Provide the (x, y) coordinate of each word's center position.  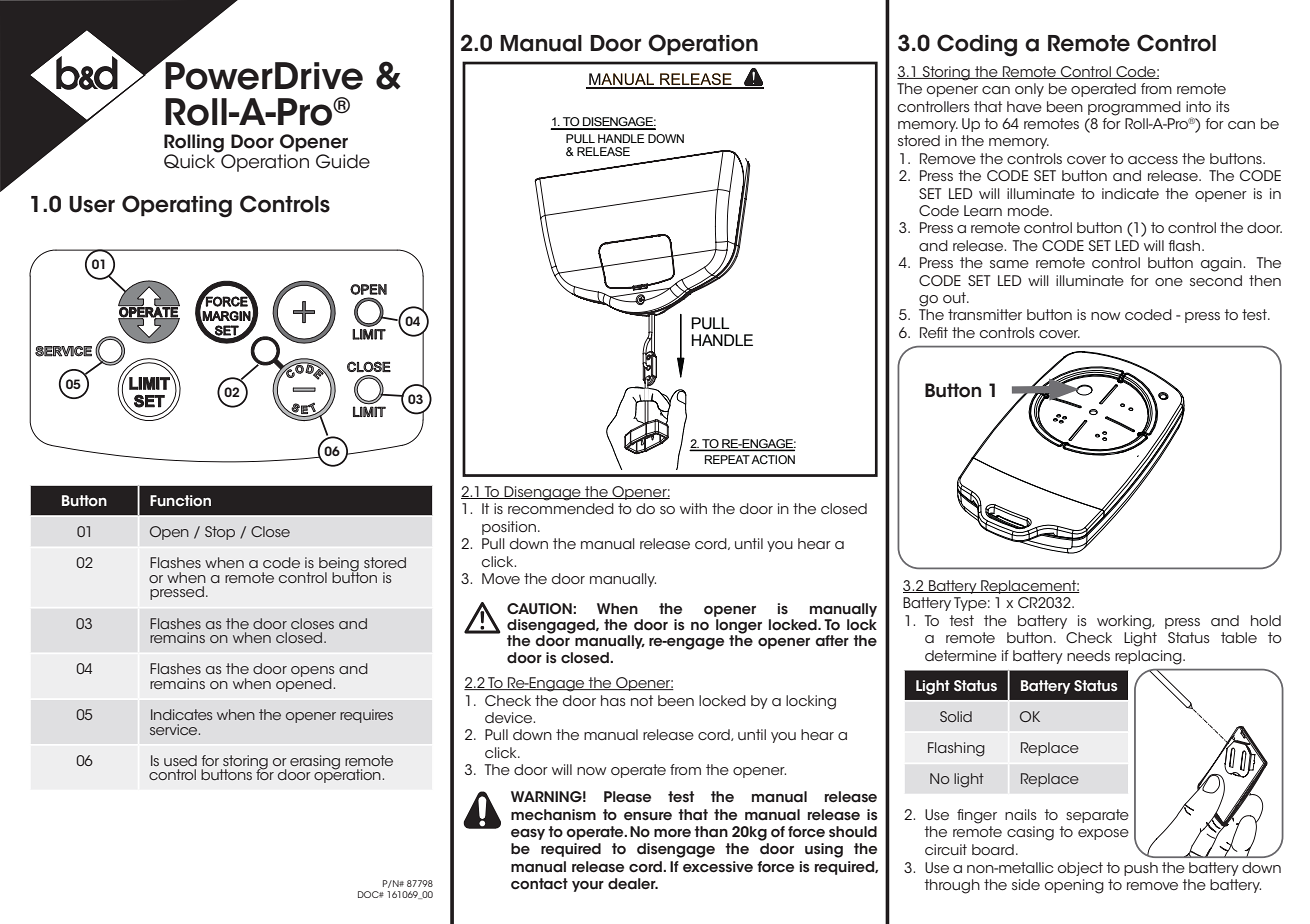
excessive (718, 867)
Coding (977, 45)
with (693, 508)
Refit (934, 332)
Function (180, 501)
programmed (1134, 108)
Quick (191, 160)
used (180, 760)
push (1141, 869)
